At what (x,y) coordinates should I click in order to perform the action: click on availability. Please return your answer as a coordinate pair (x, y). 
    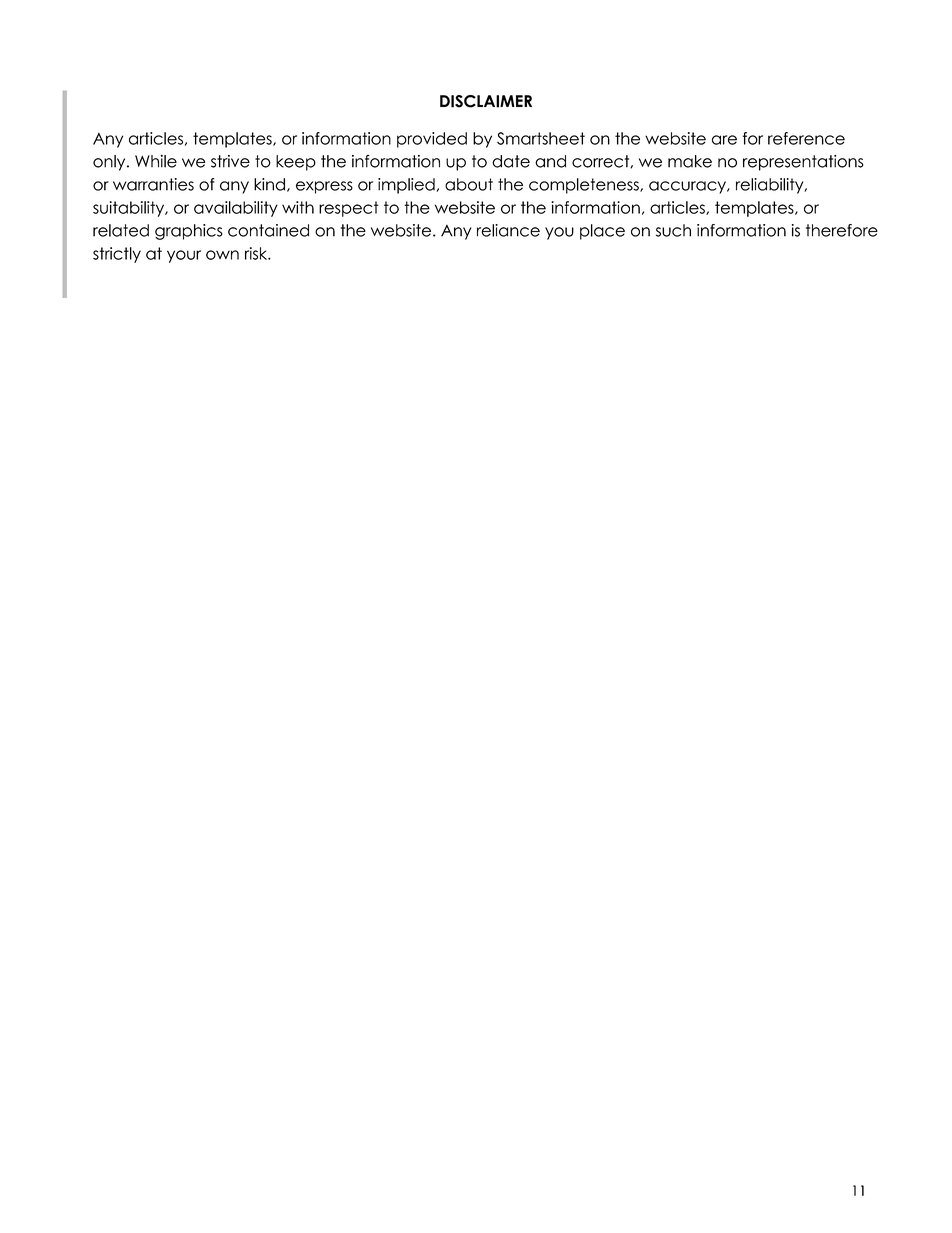
    Looking at the image, I should click on (236, 209).
